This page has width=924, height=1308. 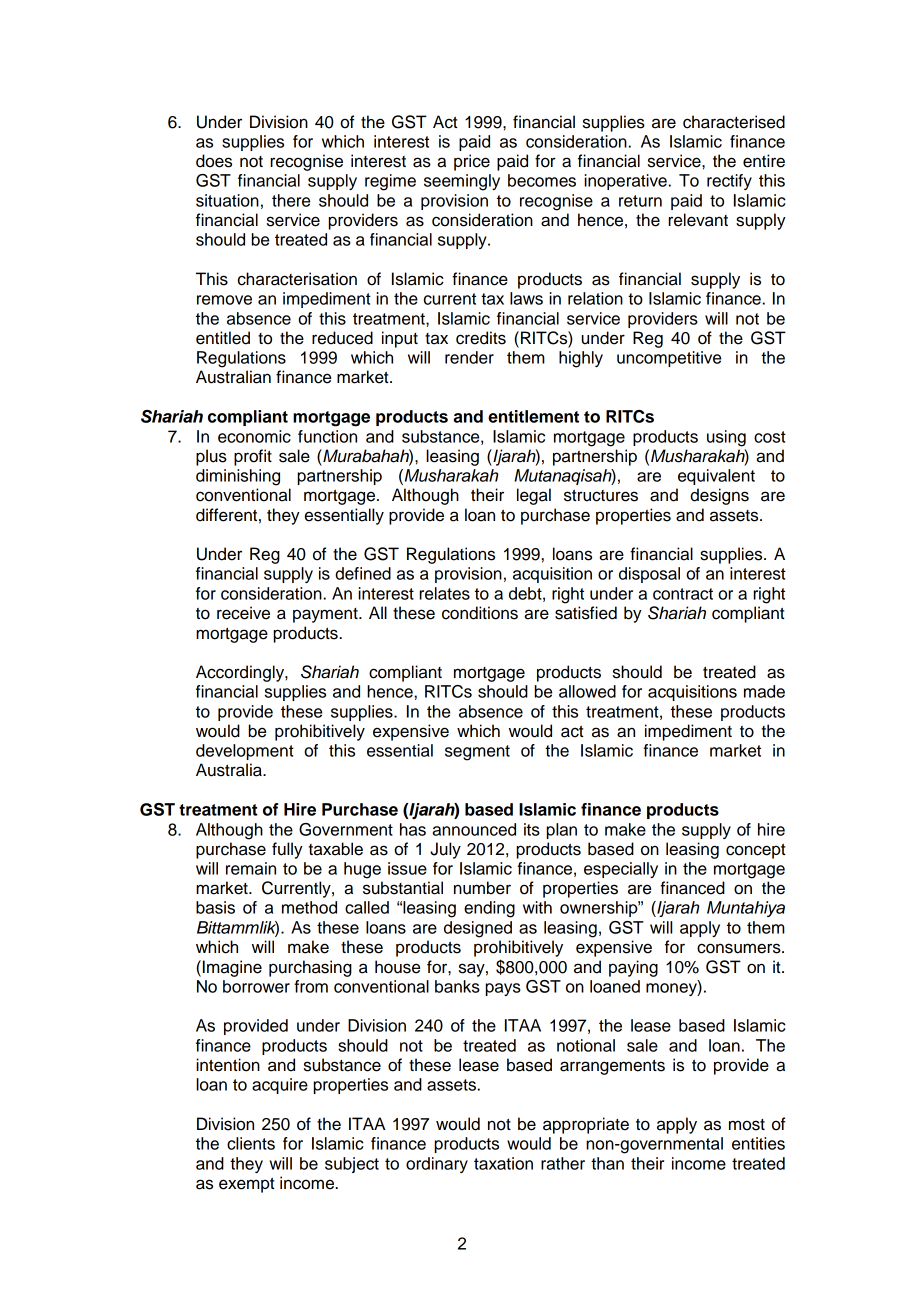 What do you see at coordinates (243, 613) in the page?
I see `receive` at bounding box center [243, 613].
